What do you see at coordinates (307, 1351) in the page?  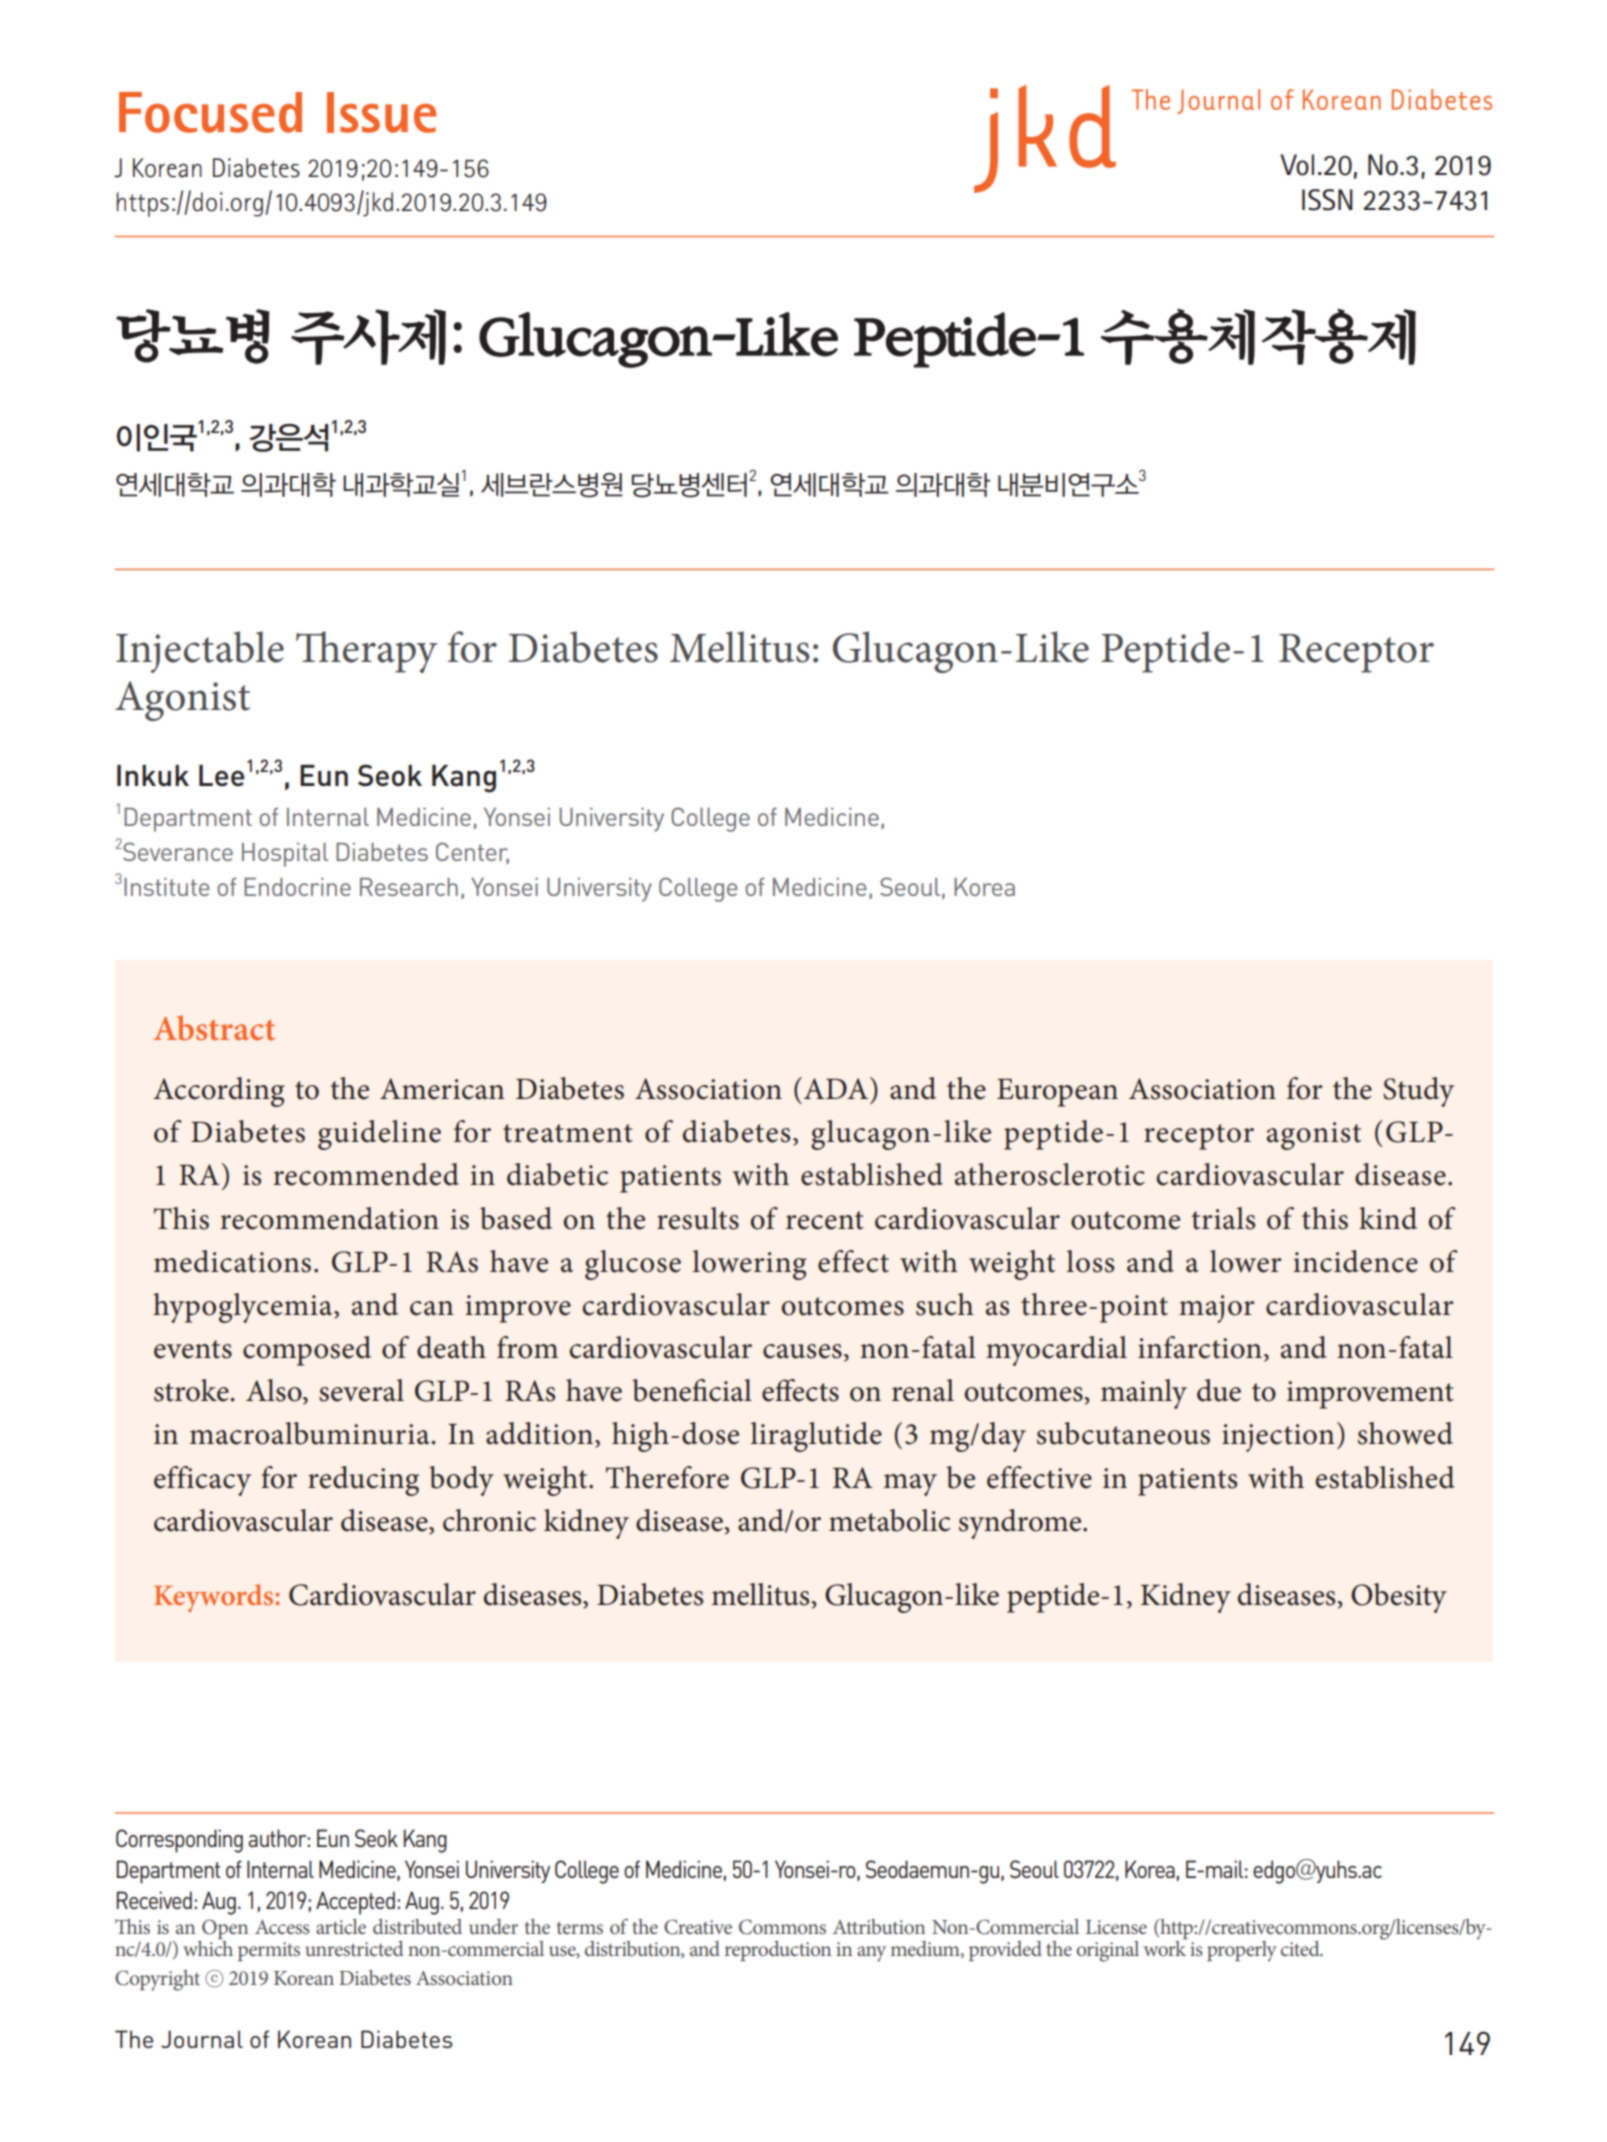 I see `composed` at bounding box center [307, 1351].
